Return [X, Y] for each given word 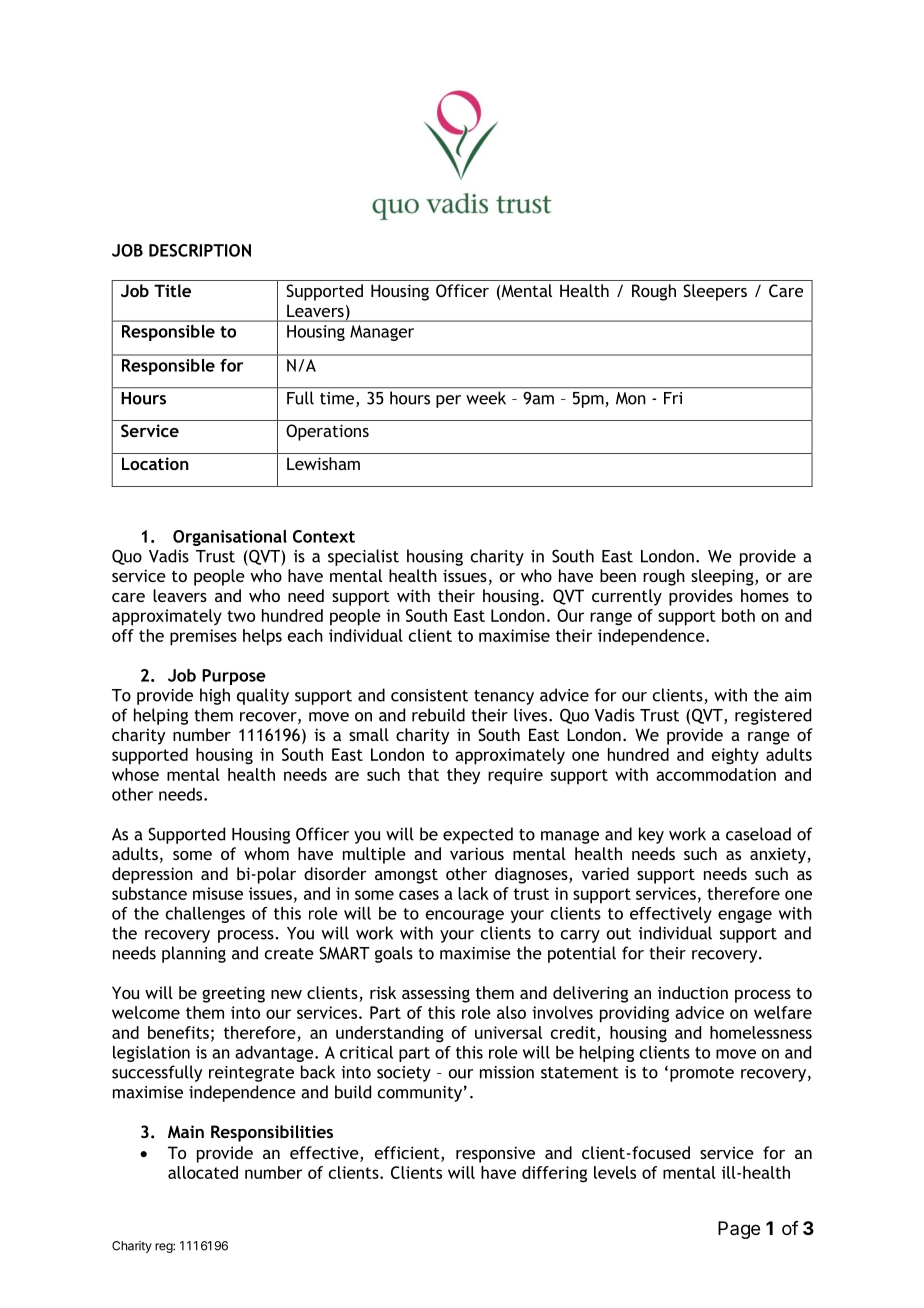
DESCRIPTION [200, 250]
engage [745, 916]
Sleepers [715, 292]
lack [473, 893]
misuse [218, 893]
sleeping [723, 577]
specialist [363, 557]
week [486, 398]
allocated [203, 1172]
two [241, 616]
